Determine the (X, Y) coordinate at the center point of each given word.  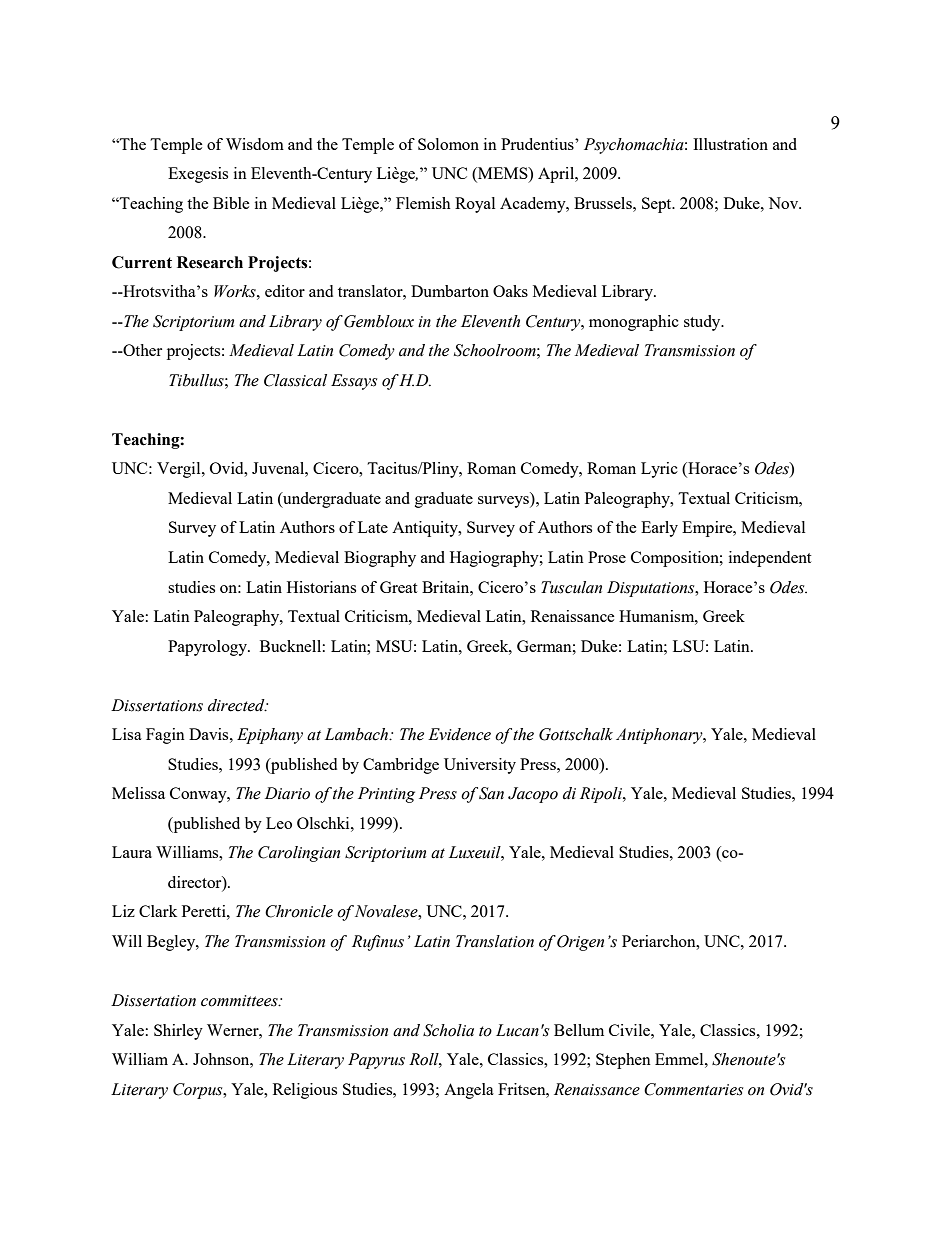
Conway (199, 795)
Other (141, 350)
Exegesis (198, 175)
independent (770, 559)
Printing (386, 795)
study (703, 323)
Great (398, 587)
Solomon (448, 144)
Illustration (730, 144)
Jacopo (533, 795)
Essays (354, 382)
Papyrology (208, 648)
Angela (469, 1091)
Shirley (178, 1032)
